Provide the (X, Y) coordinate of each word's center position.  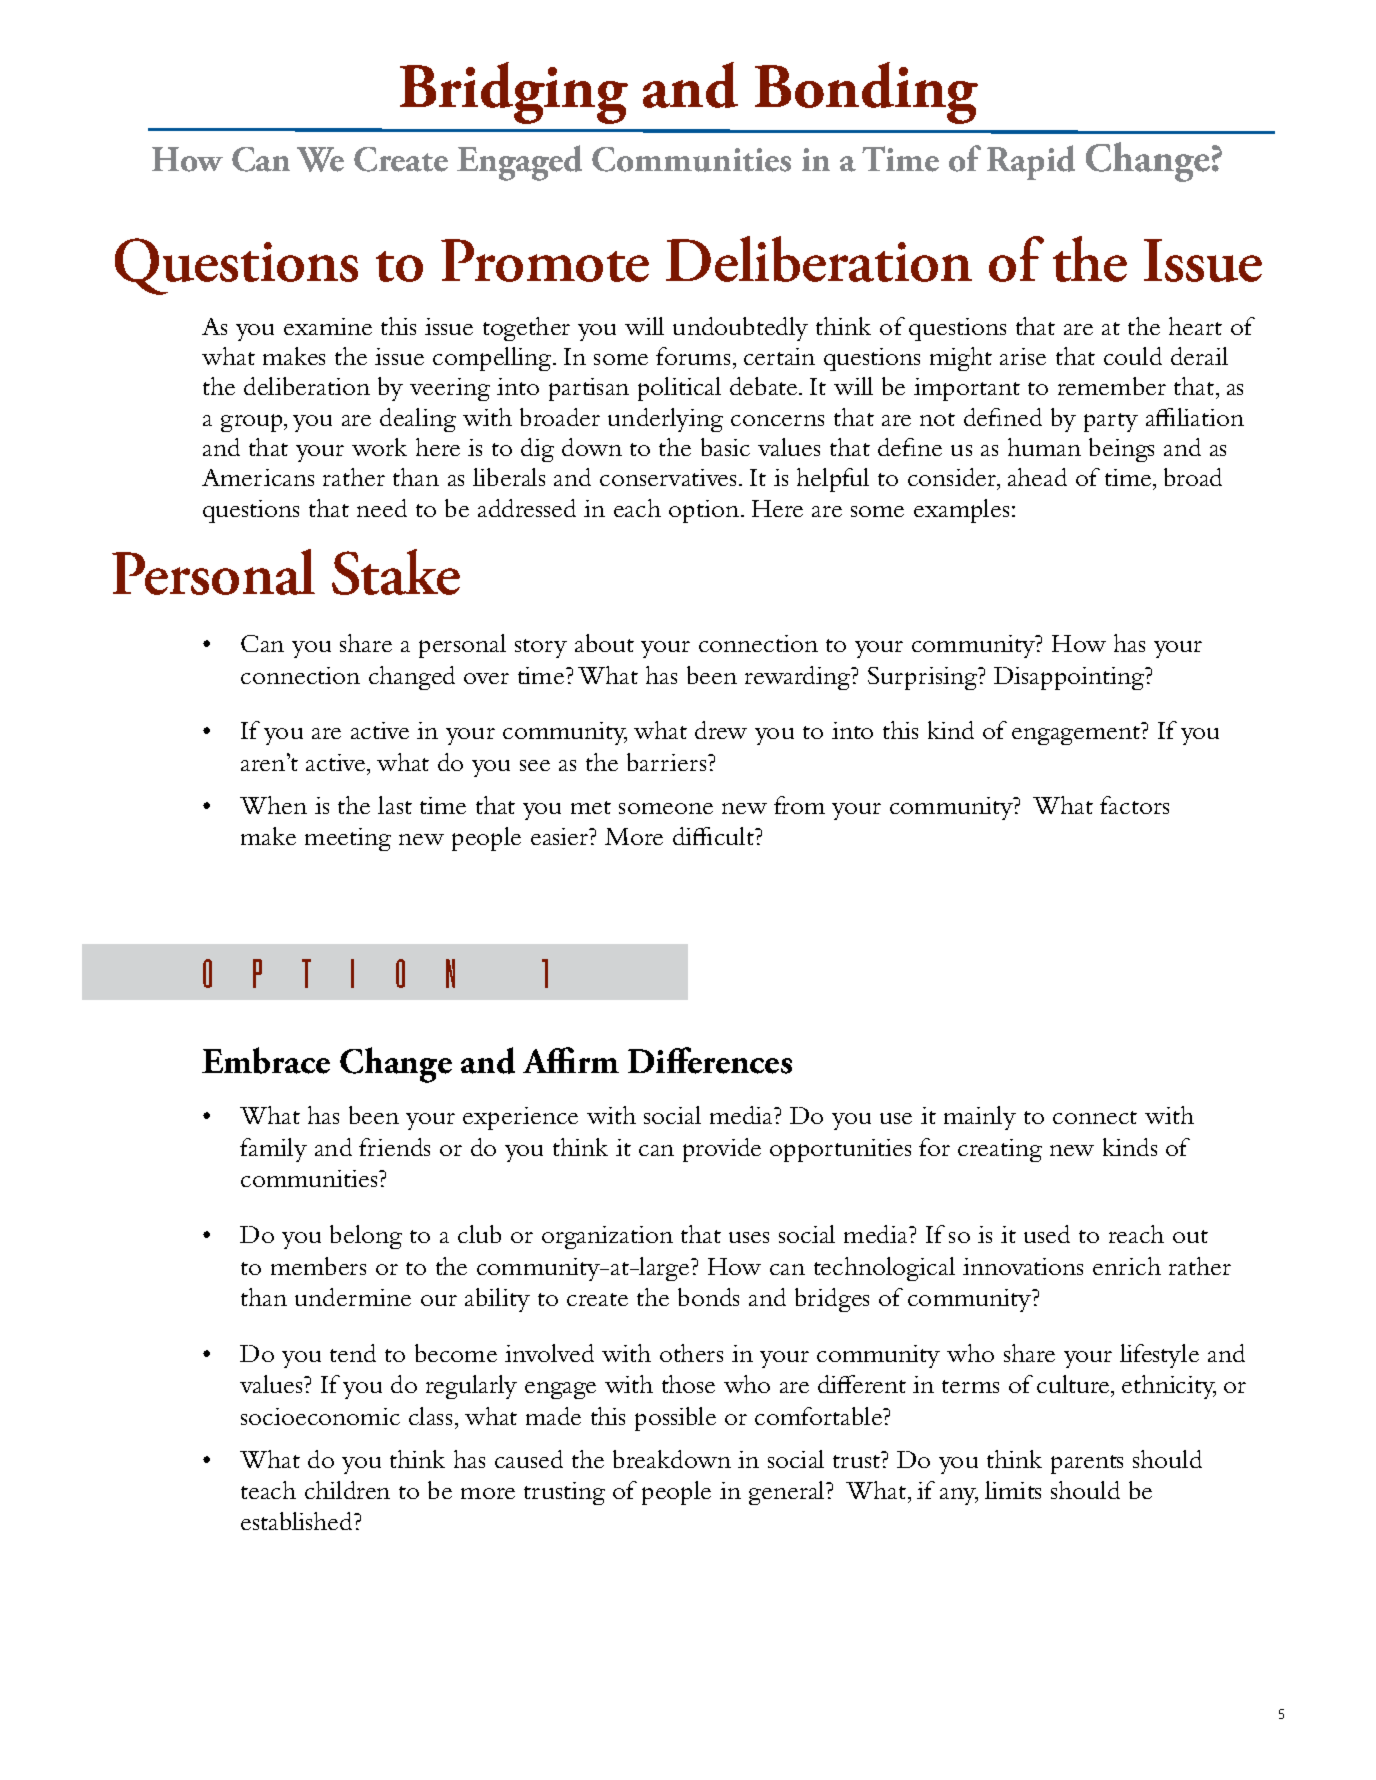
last (395, 805)
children (347, 1490)
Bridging (514, 93)
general (788, 1493)
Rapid (1031, 162)
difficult (714, 836)
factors (1134, 805)
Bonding (866, 93)
